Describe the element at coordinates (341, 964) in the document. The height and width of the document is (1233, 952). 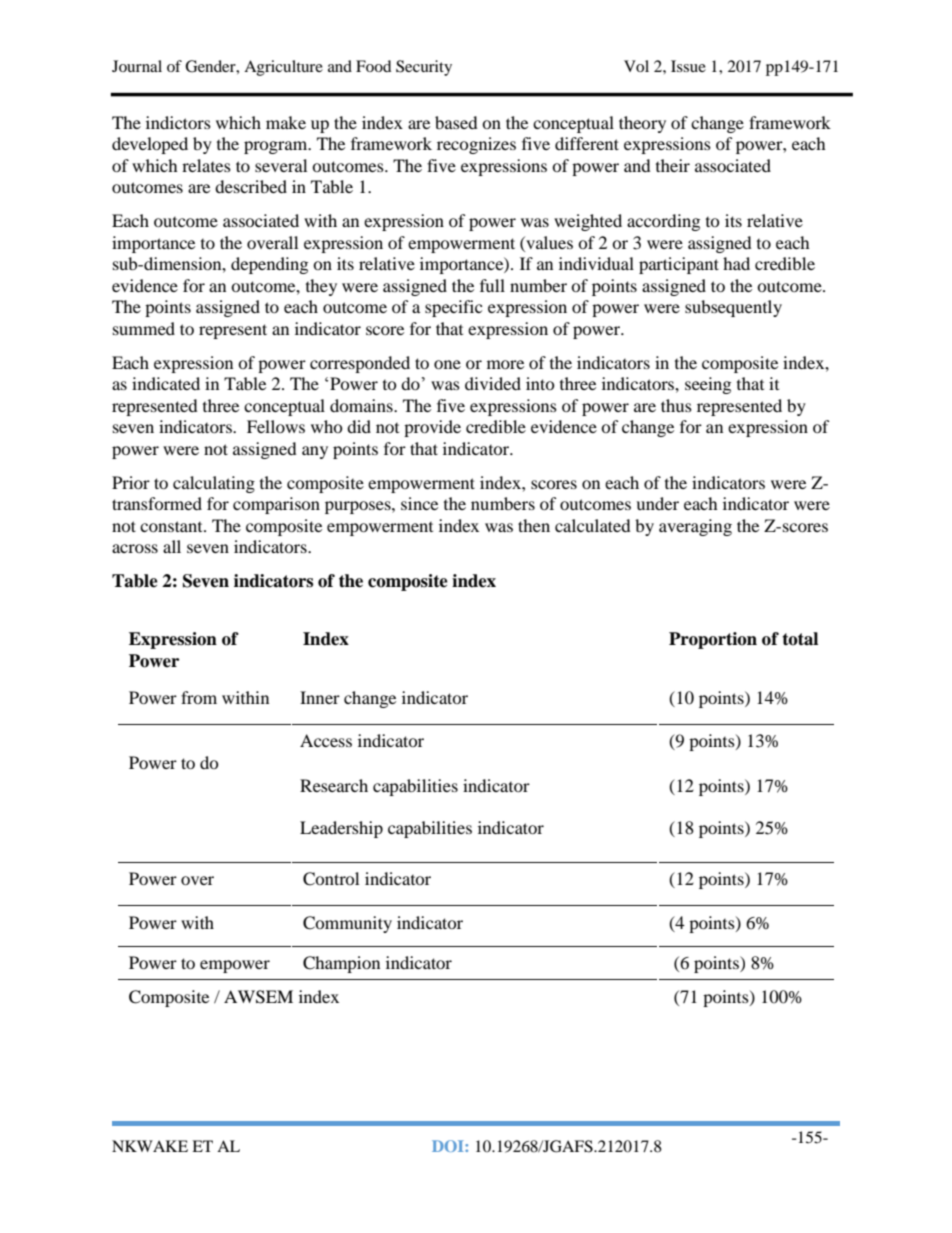
I see `Champion` at that location.
